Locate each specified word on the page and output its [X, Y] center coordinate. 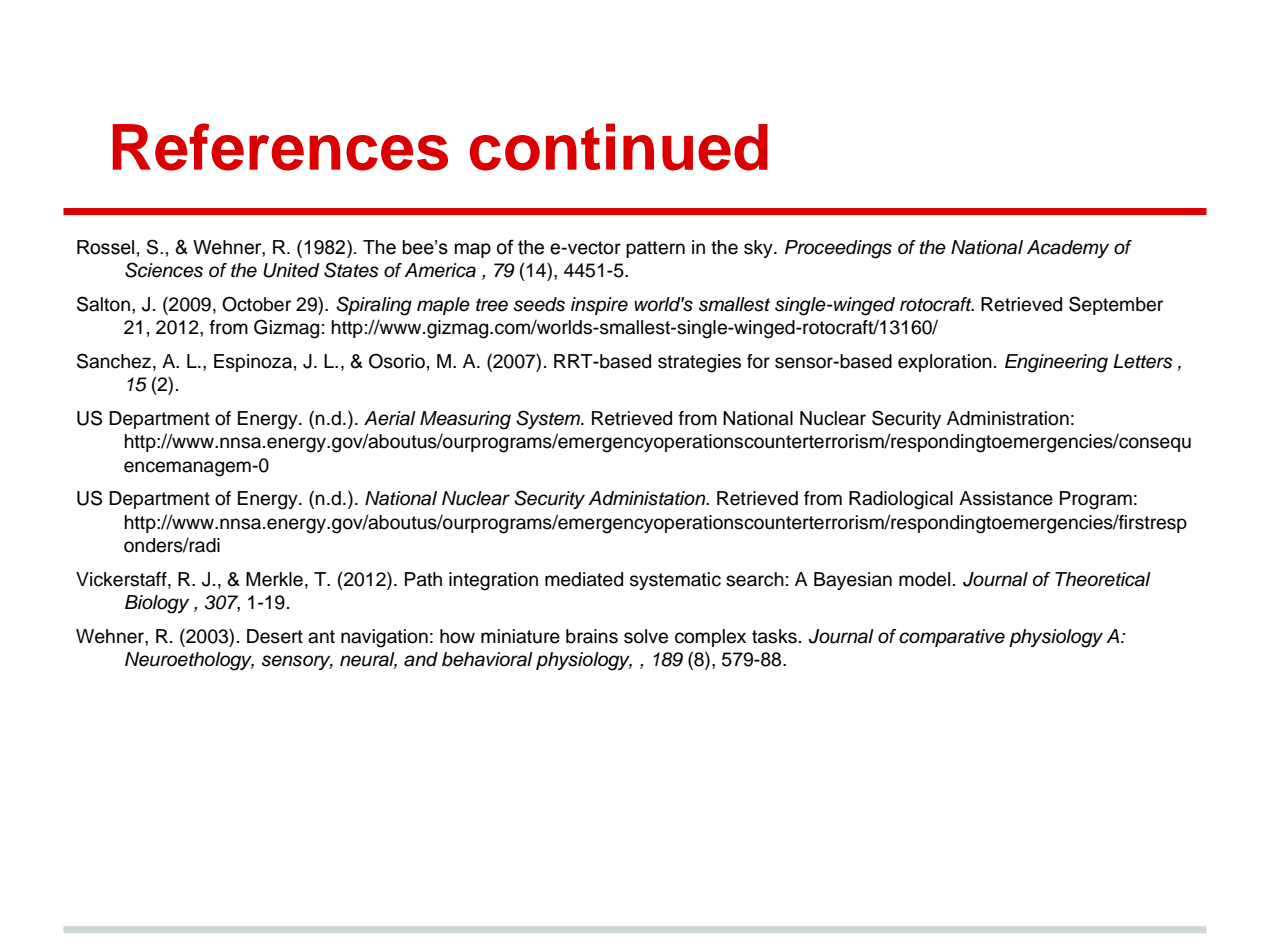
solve [646, 636]
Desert [275, 636]
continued [619, 147]
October [256, 304]
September [1116, 305]
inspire [599, 306]
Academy [1068, 249]
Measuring [465, 420]
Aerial [390, 418]
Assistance [1006, 498]
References [280, 147]
